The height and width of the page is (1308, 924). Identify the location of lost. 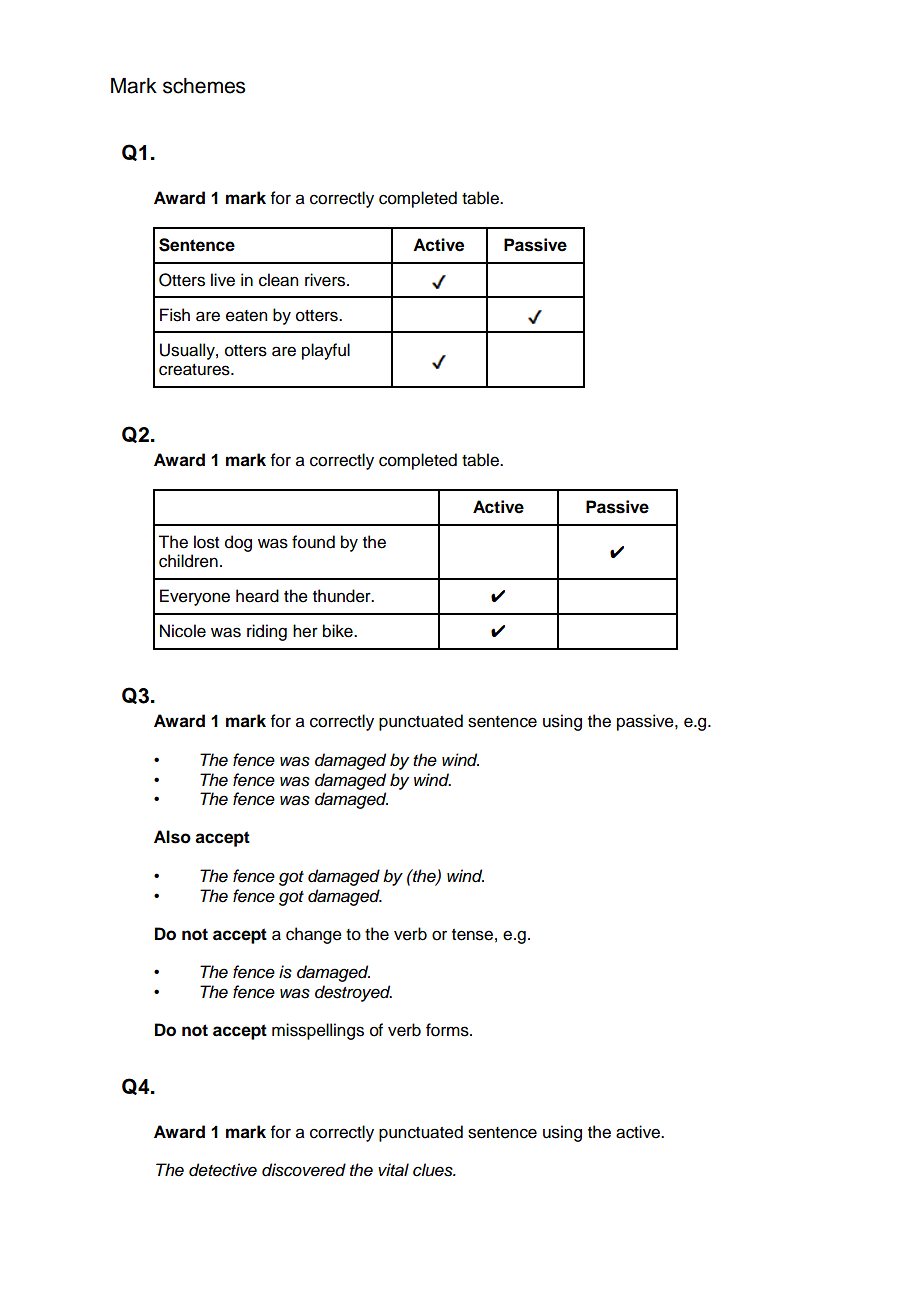
(206, 542).
